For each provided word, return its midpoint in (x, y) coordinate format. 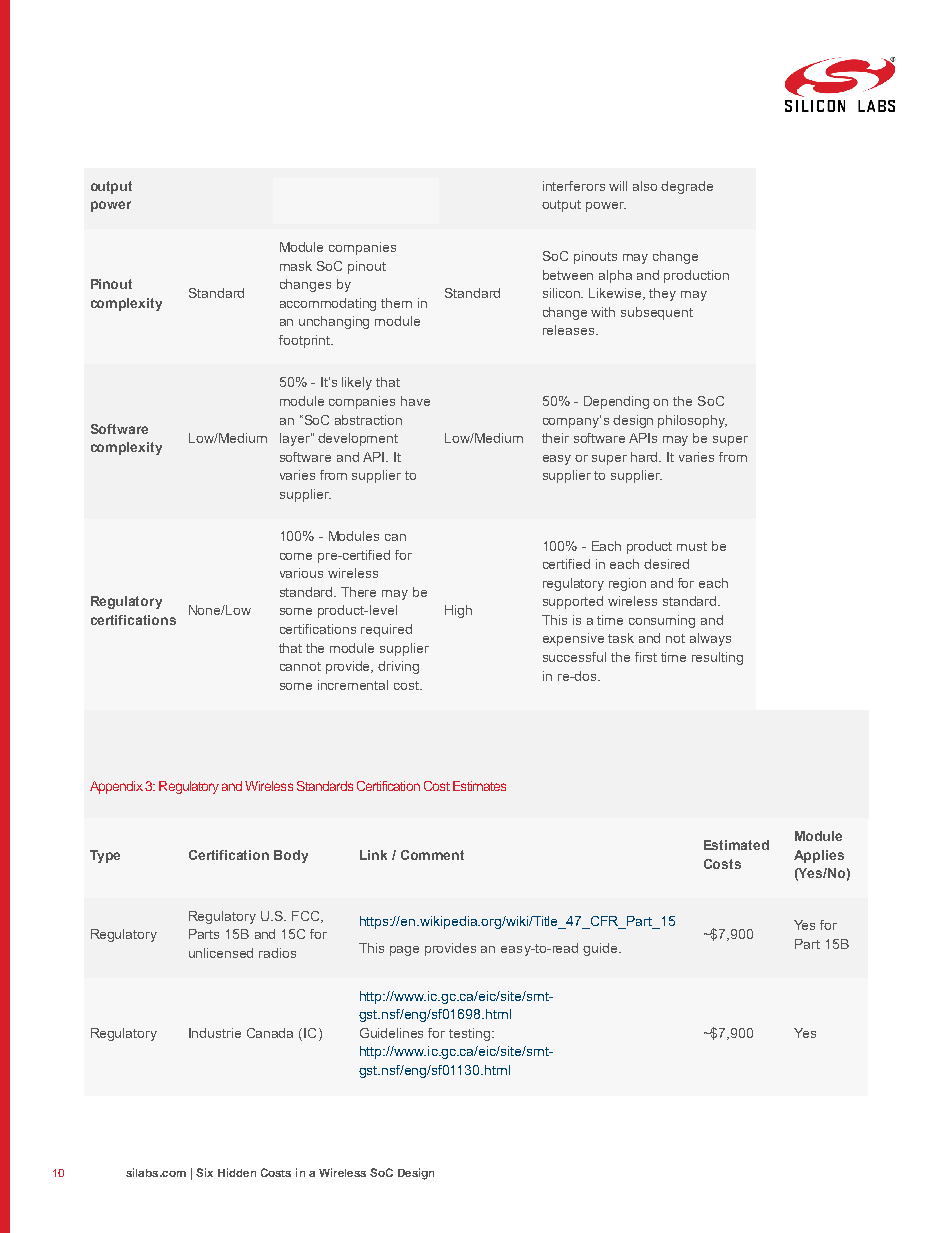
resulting (717, 658)
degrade (687, 187)
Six (204, 1172)
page (404, 951)
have (415, 401)
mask (296, 266)
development (358, 439)
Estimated (736, 845)
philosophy (692, 421)
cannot (300, 666)
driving (398, 667)
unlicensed (221, 953)
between (568, 275)
